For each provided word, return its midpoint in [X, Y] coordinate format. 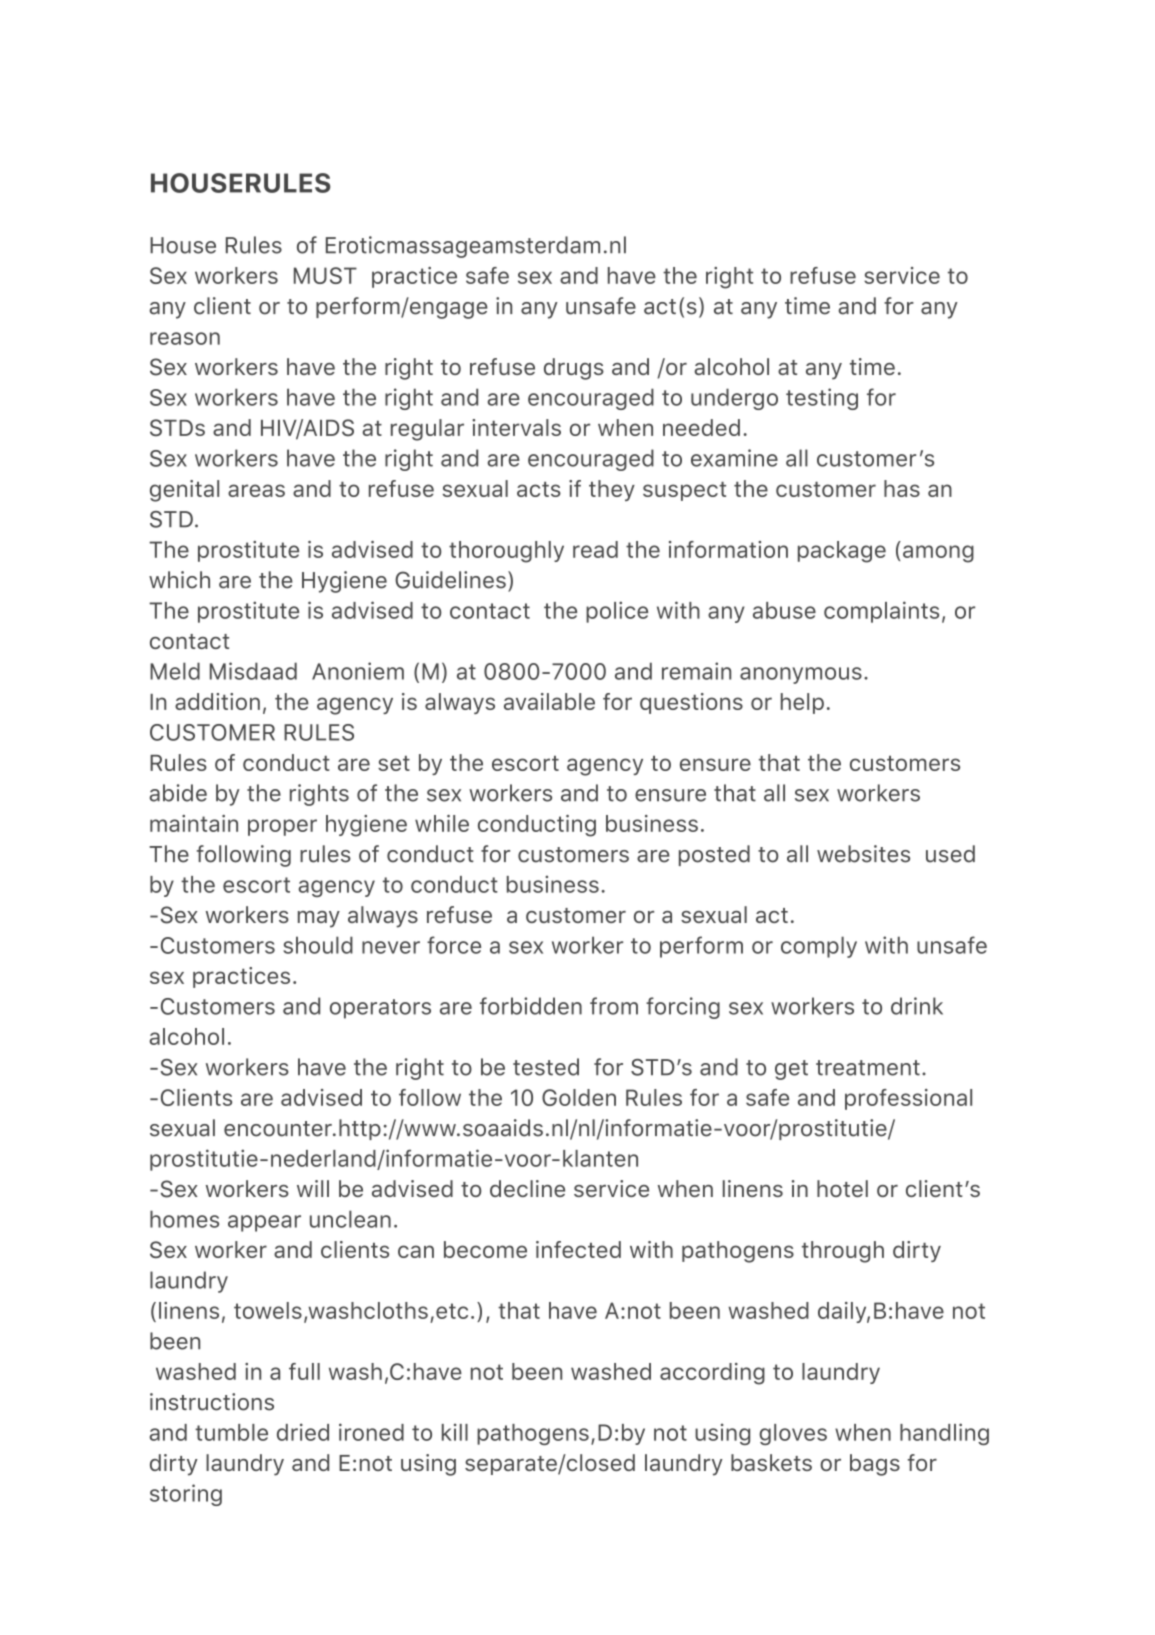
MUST [325, 275]
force [454, 945]
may [319, 919]
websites [863, 854]
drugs [574, 369]
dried [303, 1432]
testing [822, 399]
